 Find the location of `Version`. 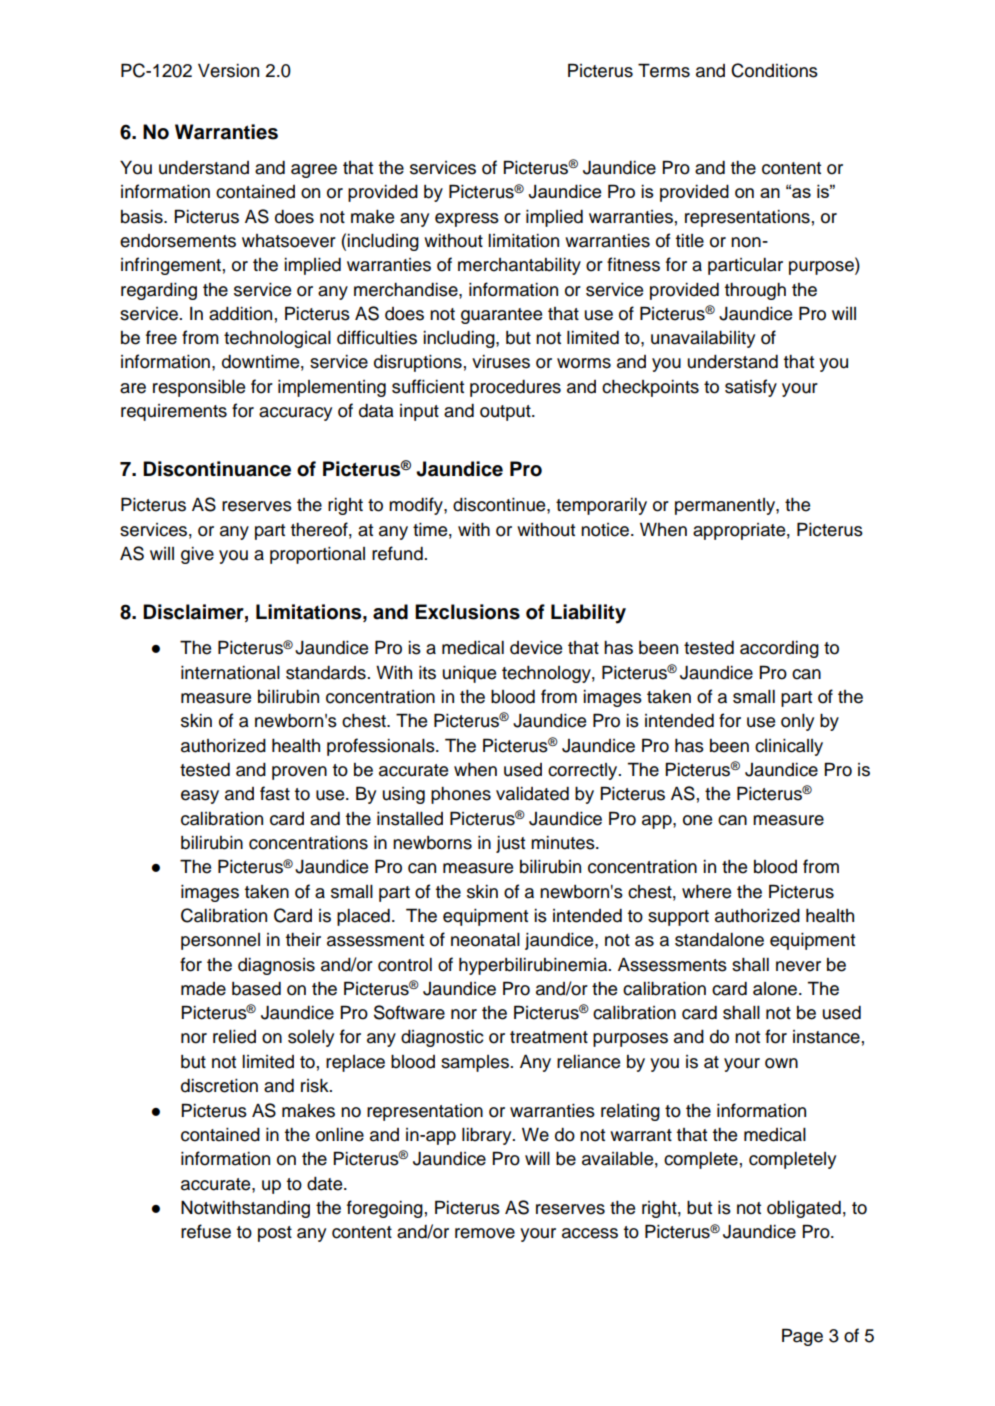

Version is located at coordinates (228, 71).
